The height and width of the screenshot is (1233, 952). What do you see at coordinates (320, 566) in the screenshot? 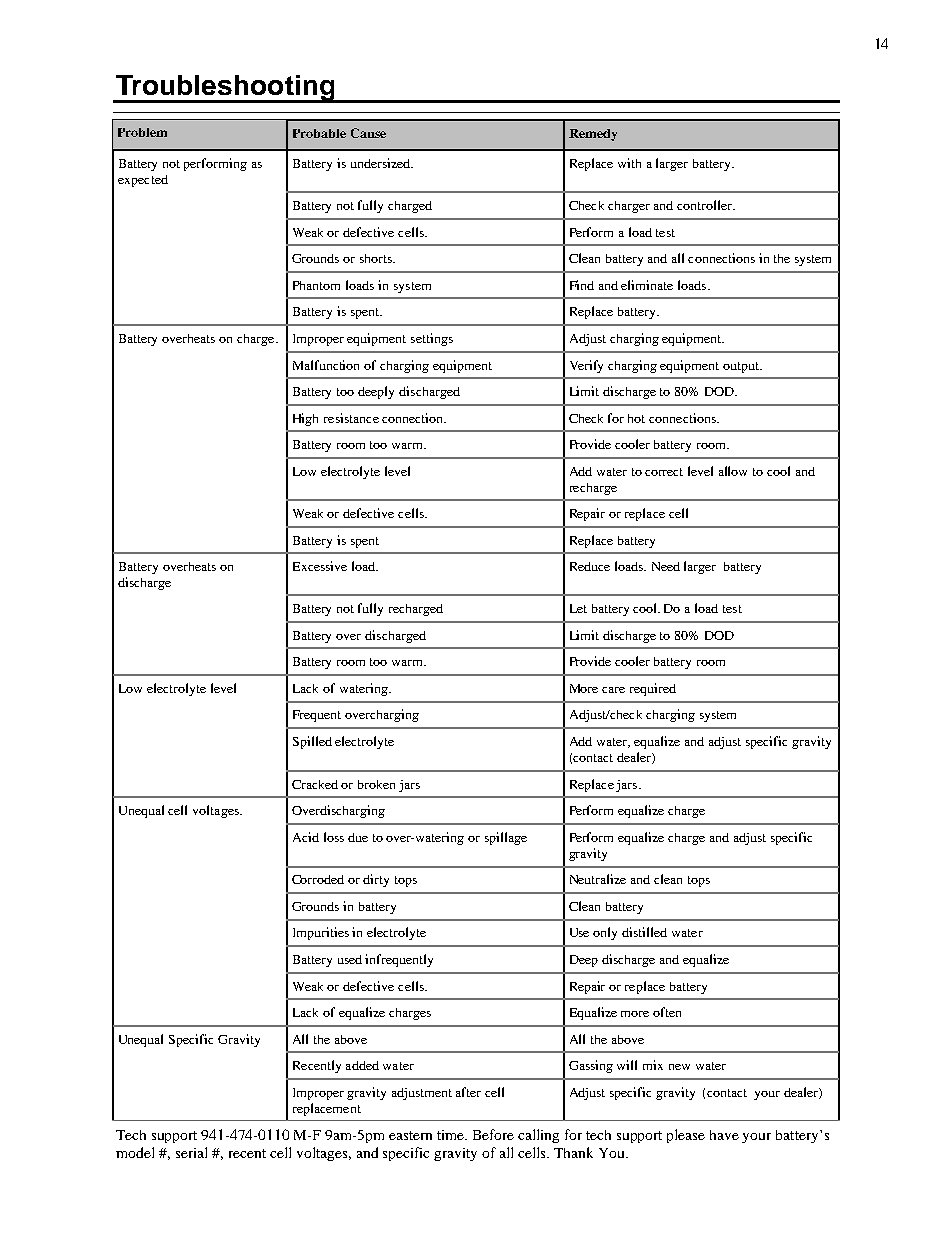
I see `Excessive` at bounding box center [320, 566].
